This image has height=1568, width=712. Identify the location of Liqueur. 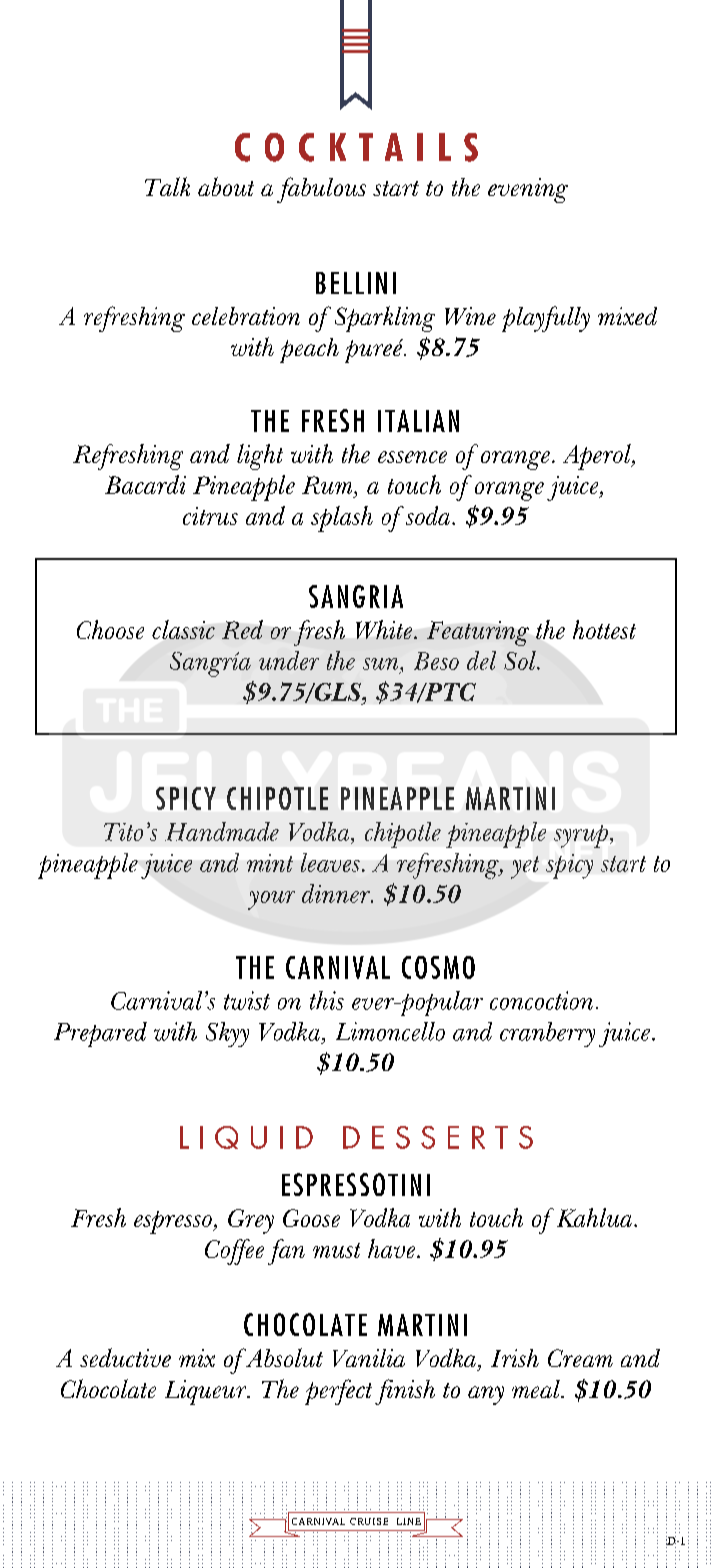
(207, 1392).
